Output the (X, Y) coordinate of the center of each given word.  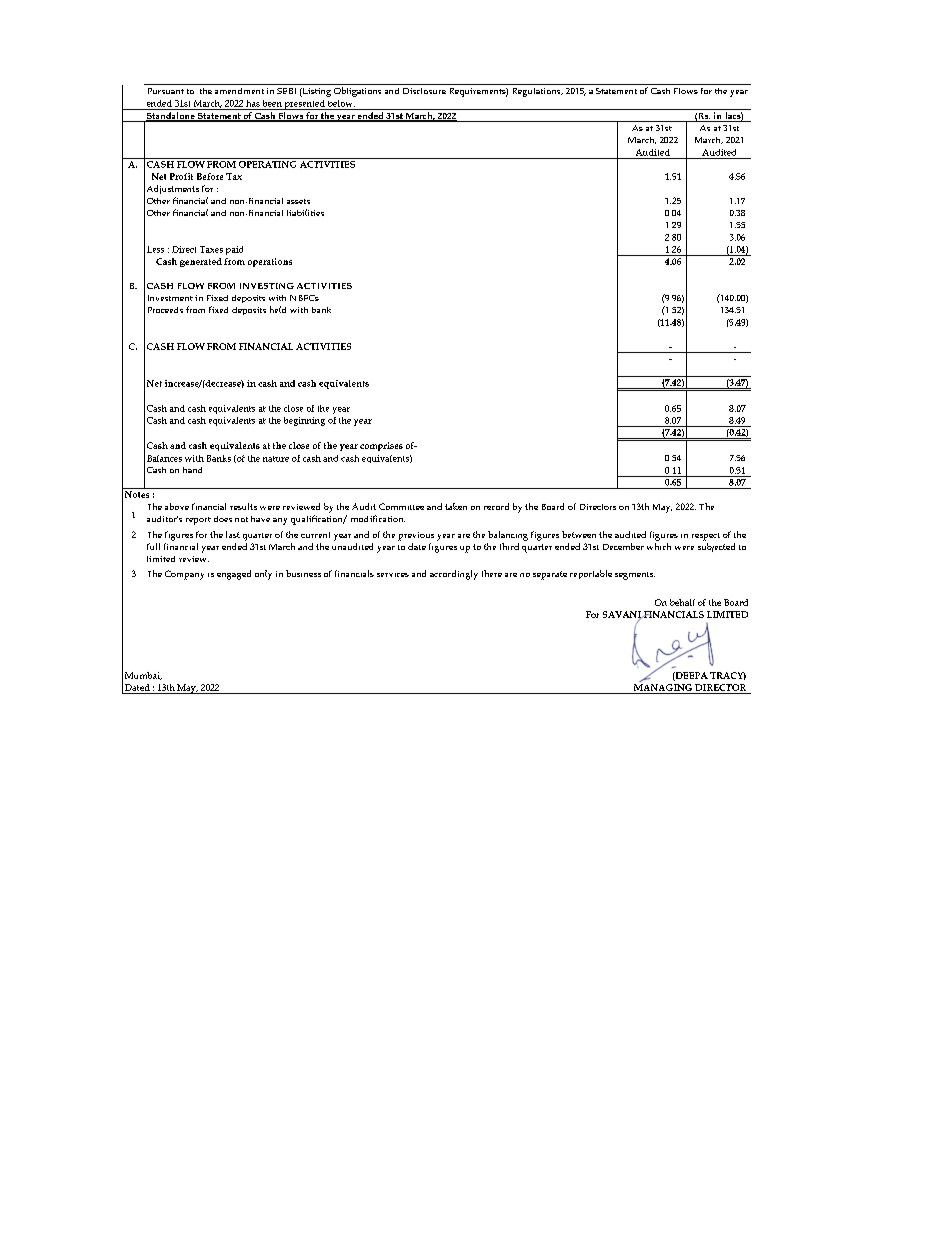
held (278, 309)
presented (305, 105)
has (253, 103)
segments (635, 576)
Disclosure (424, 91)
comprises (381, 446)
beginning (304, 421)
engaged (234, 575)
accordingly (454, 575)
